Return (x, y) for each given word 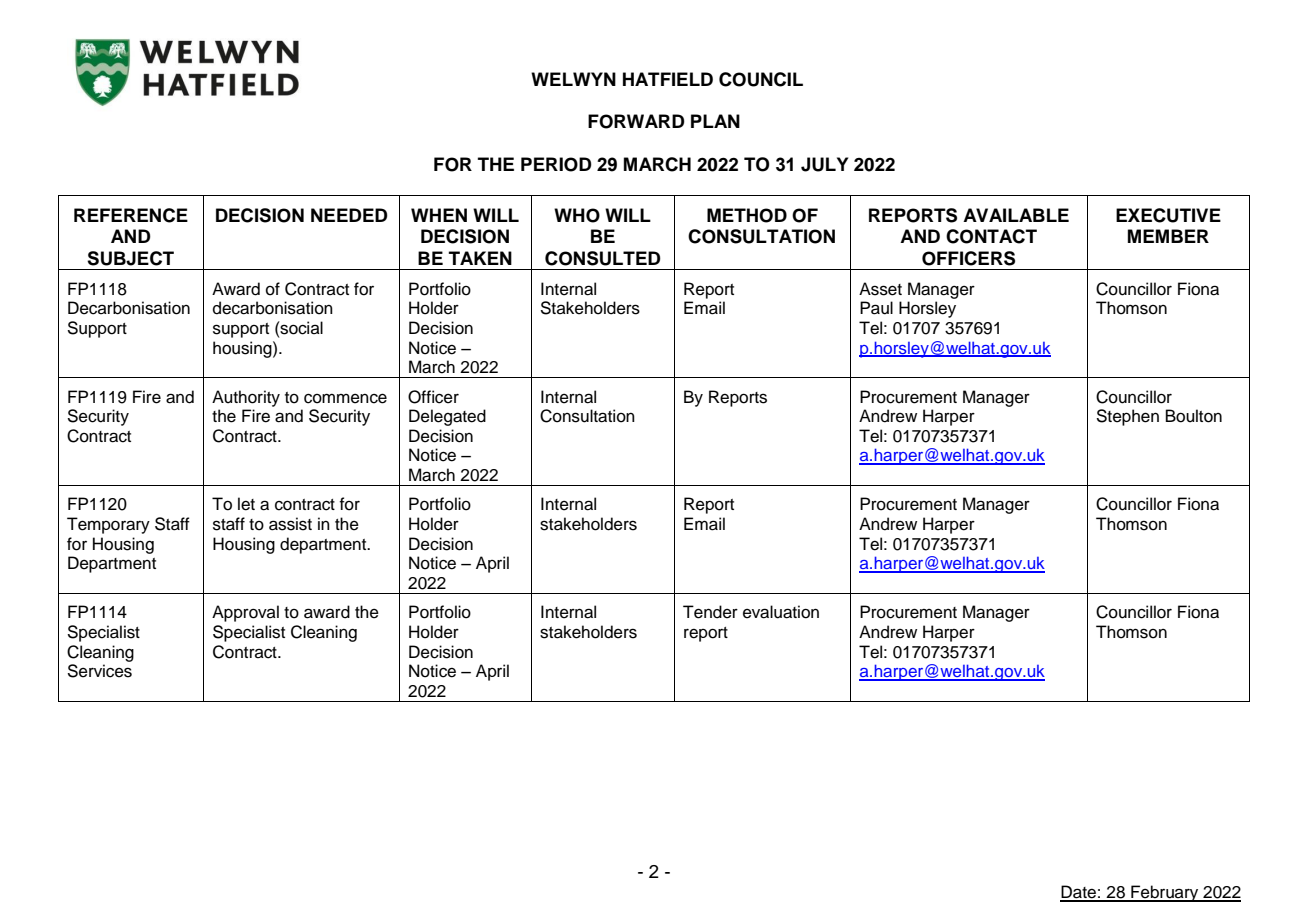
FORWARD (636, 121)
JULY (824, 164)
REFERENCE (131, 215)
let (246, 504)
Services (99, 671)
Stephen (1127, 417)
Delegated (447, 417)
